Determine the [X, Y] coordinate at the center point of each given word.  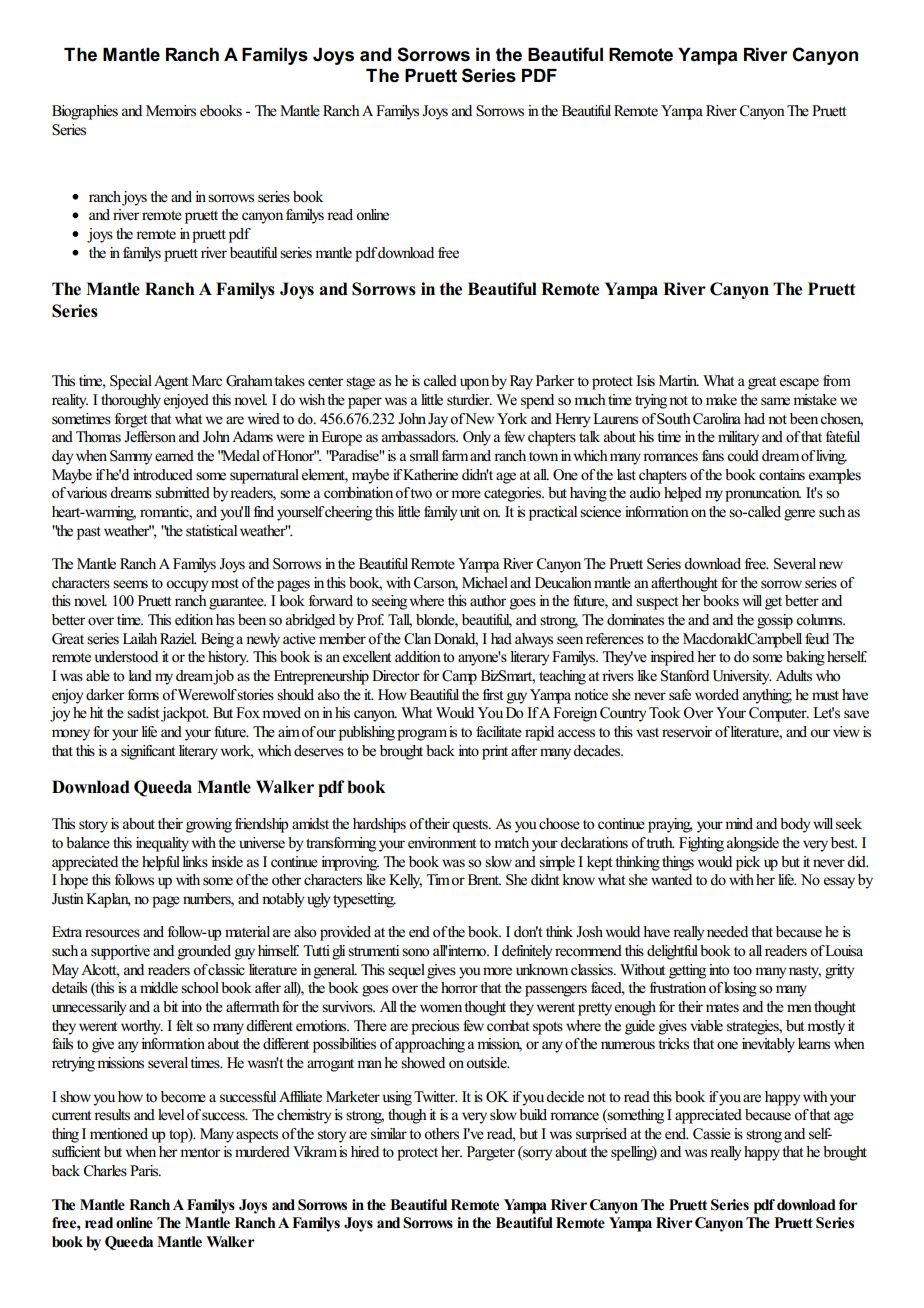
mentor [200, 1153]
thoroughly [131, 401]
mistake [815, 400]
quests [471, 826]
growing [209, 825]
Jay [439, 420]
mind [739, 823]
